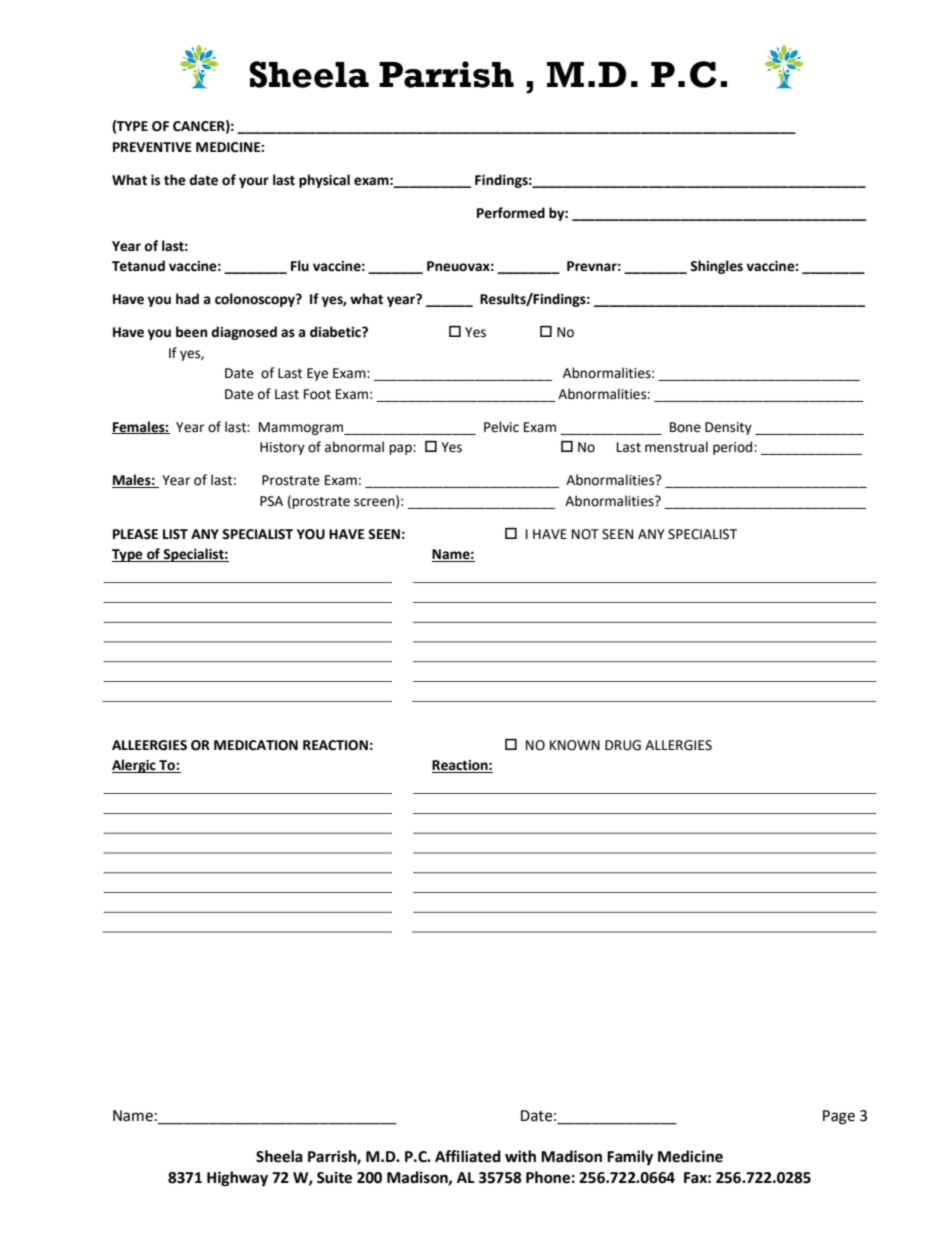 The width and height of the page is (952, 1233). I want to click on Highway, so click(237, 1179).
